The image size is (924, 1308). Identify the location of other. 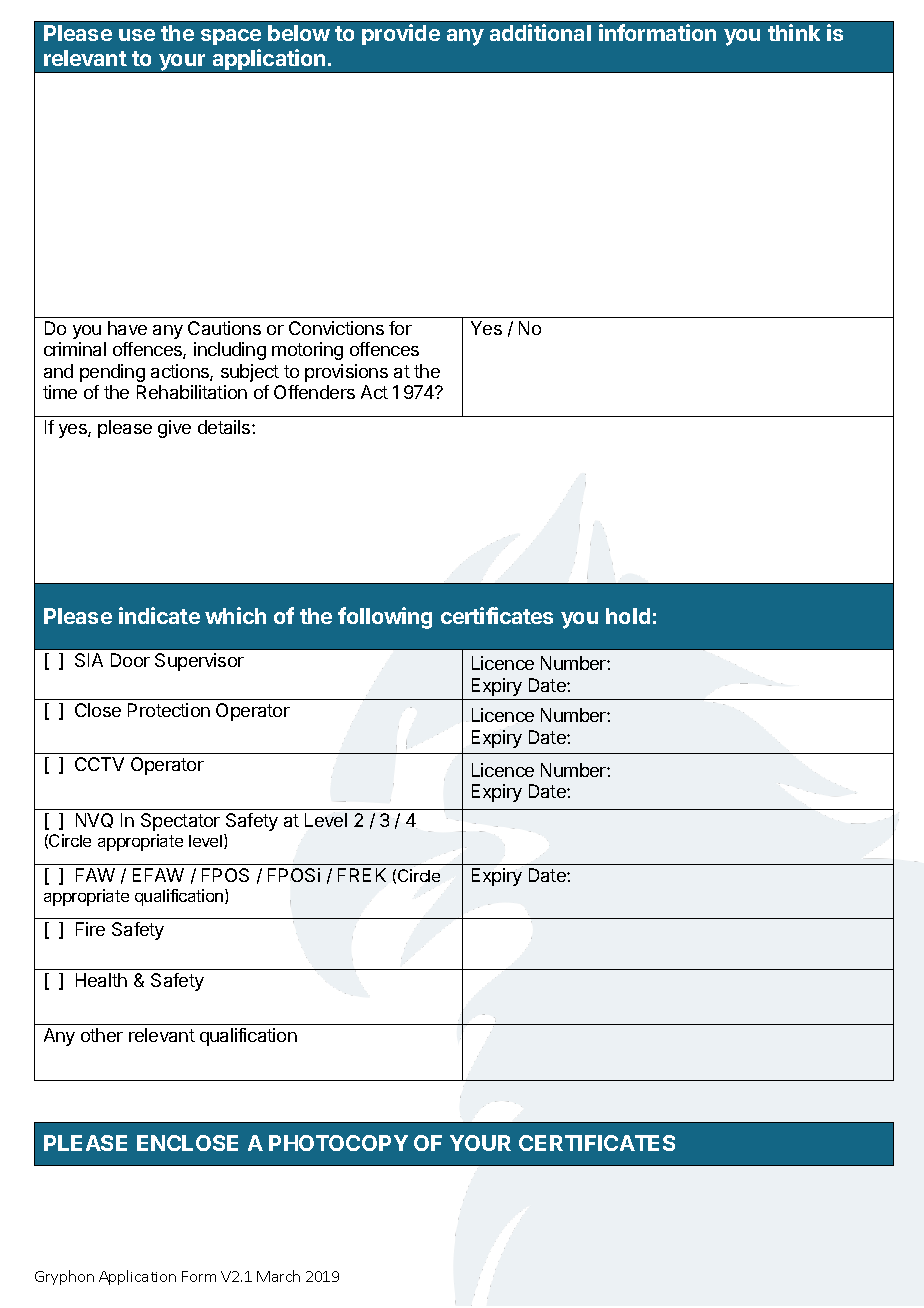
(102, 1035).
